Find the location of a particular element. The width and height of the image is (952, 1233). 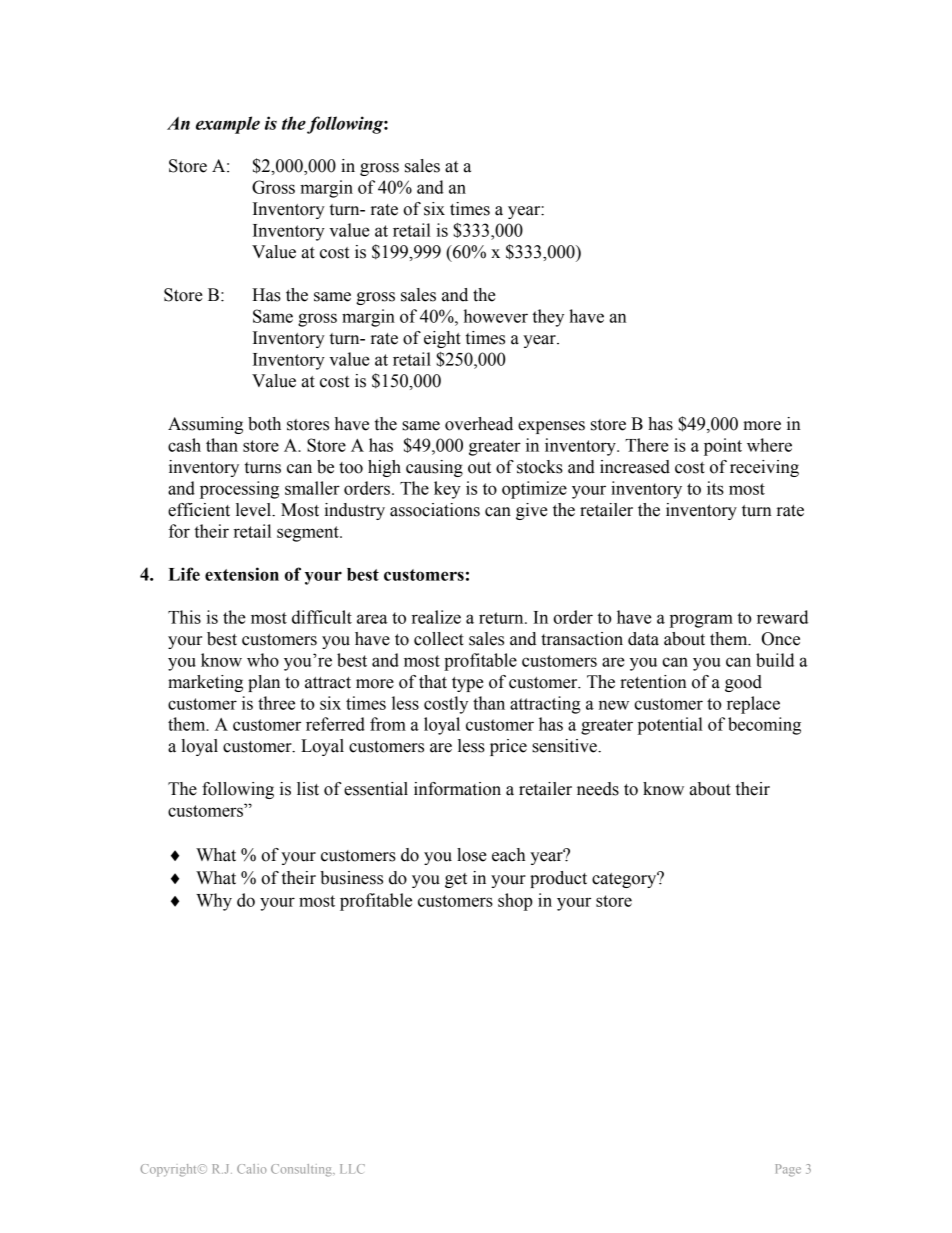

Consulting is located at coordinates (302, 1170).
